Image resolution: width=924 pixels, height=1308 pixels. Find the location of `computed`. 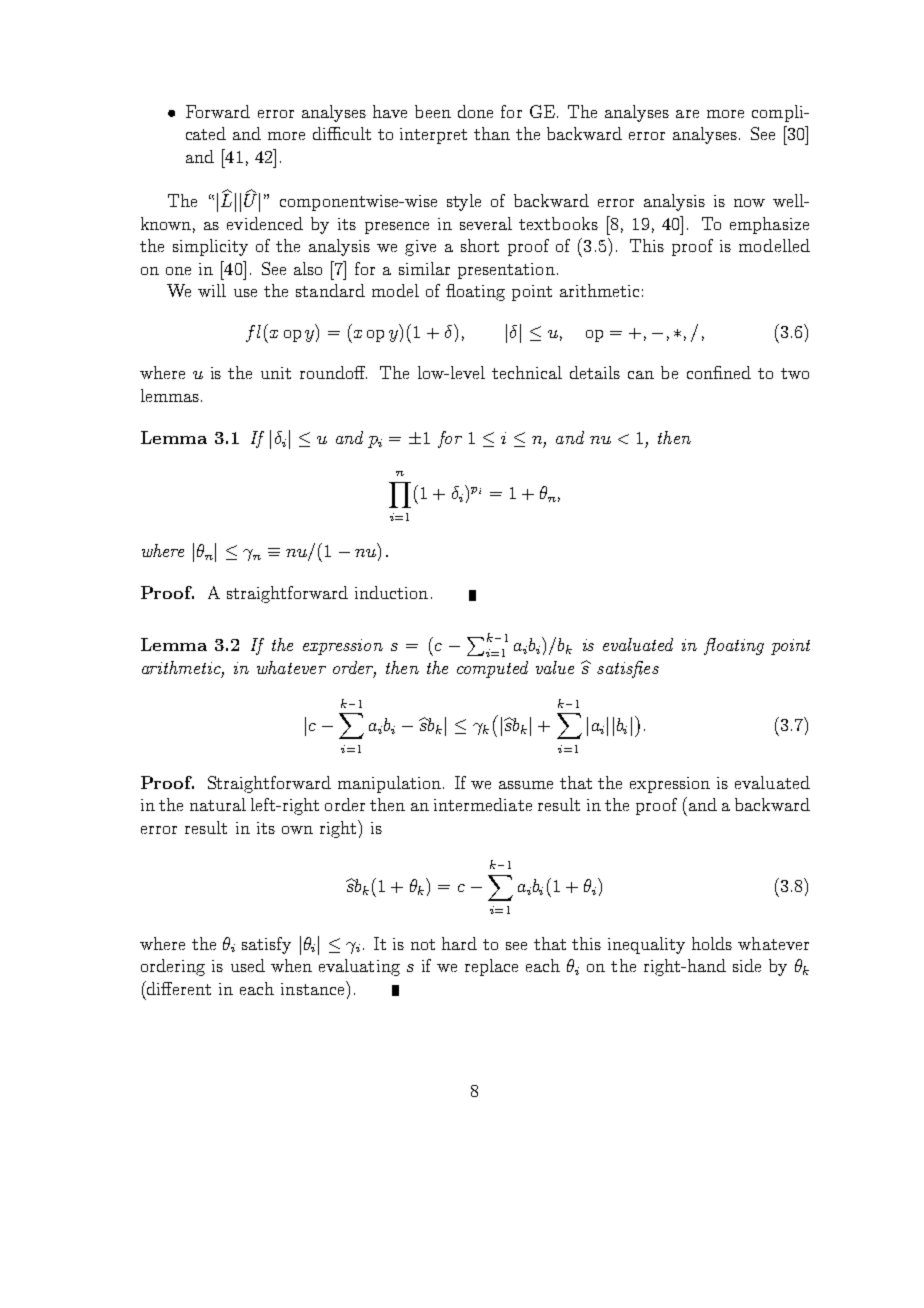

computed is located at coordinates (492, 669).
